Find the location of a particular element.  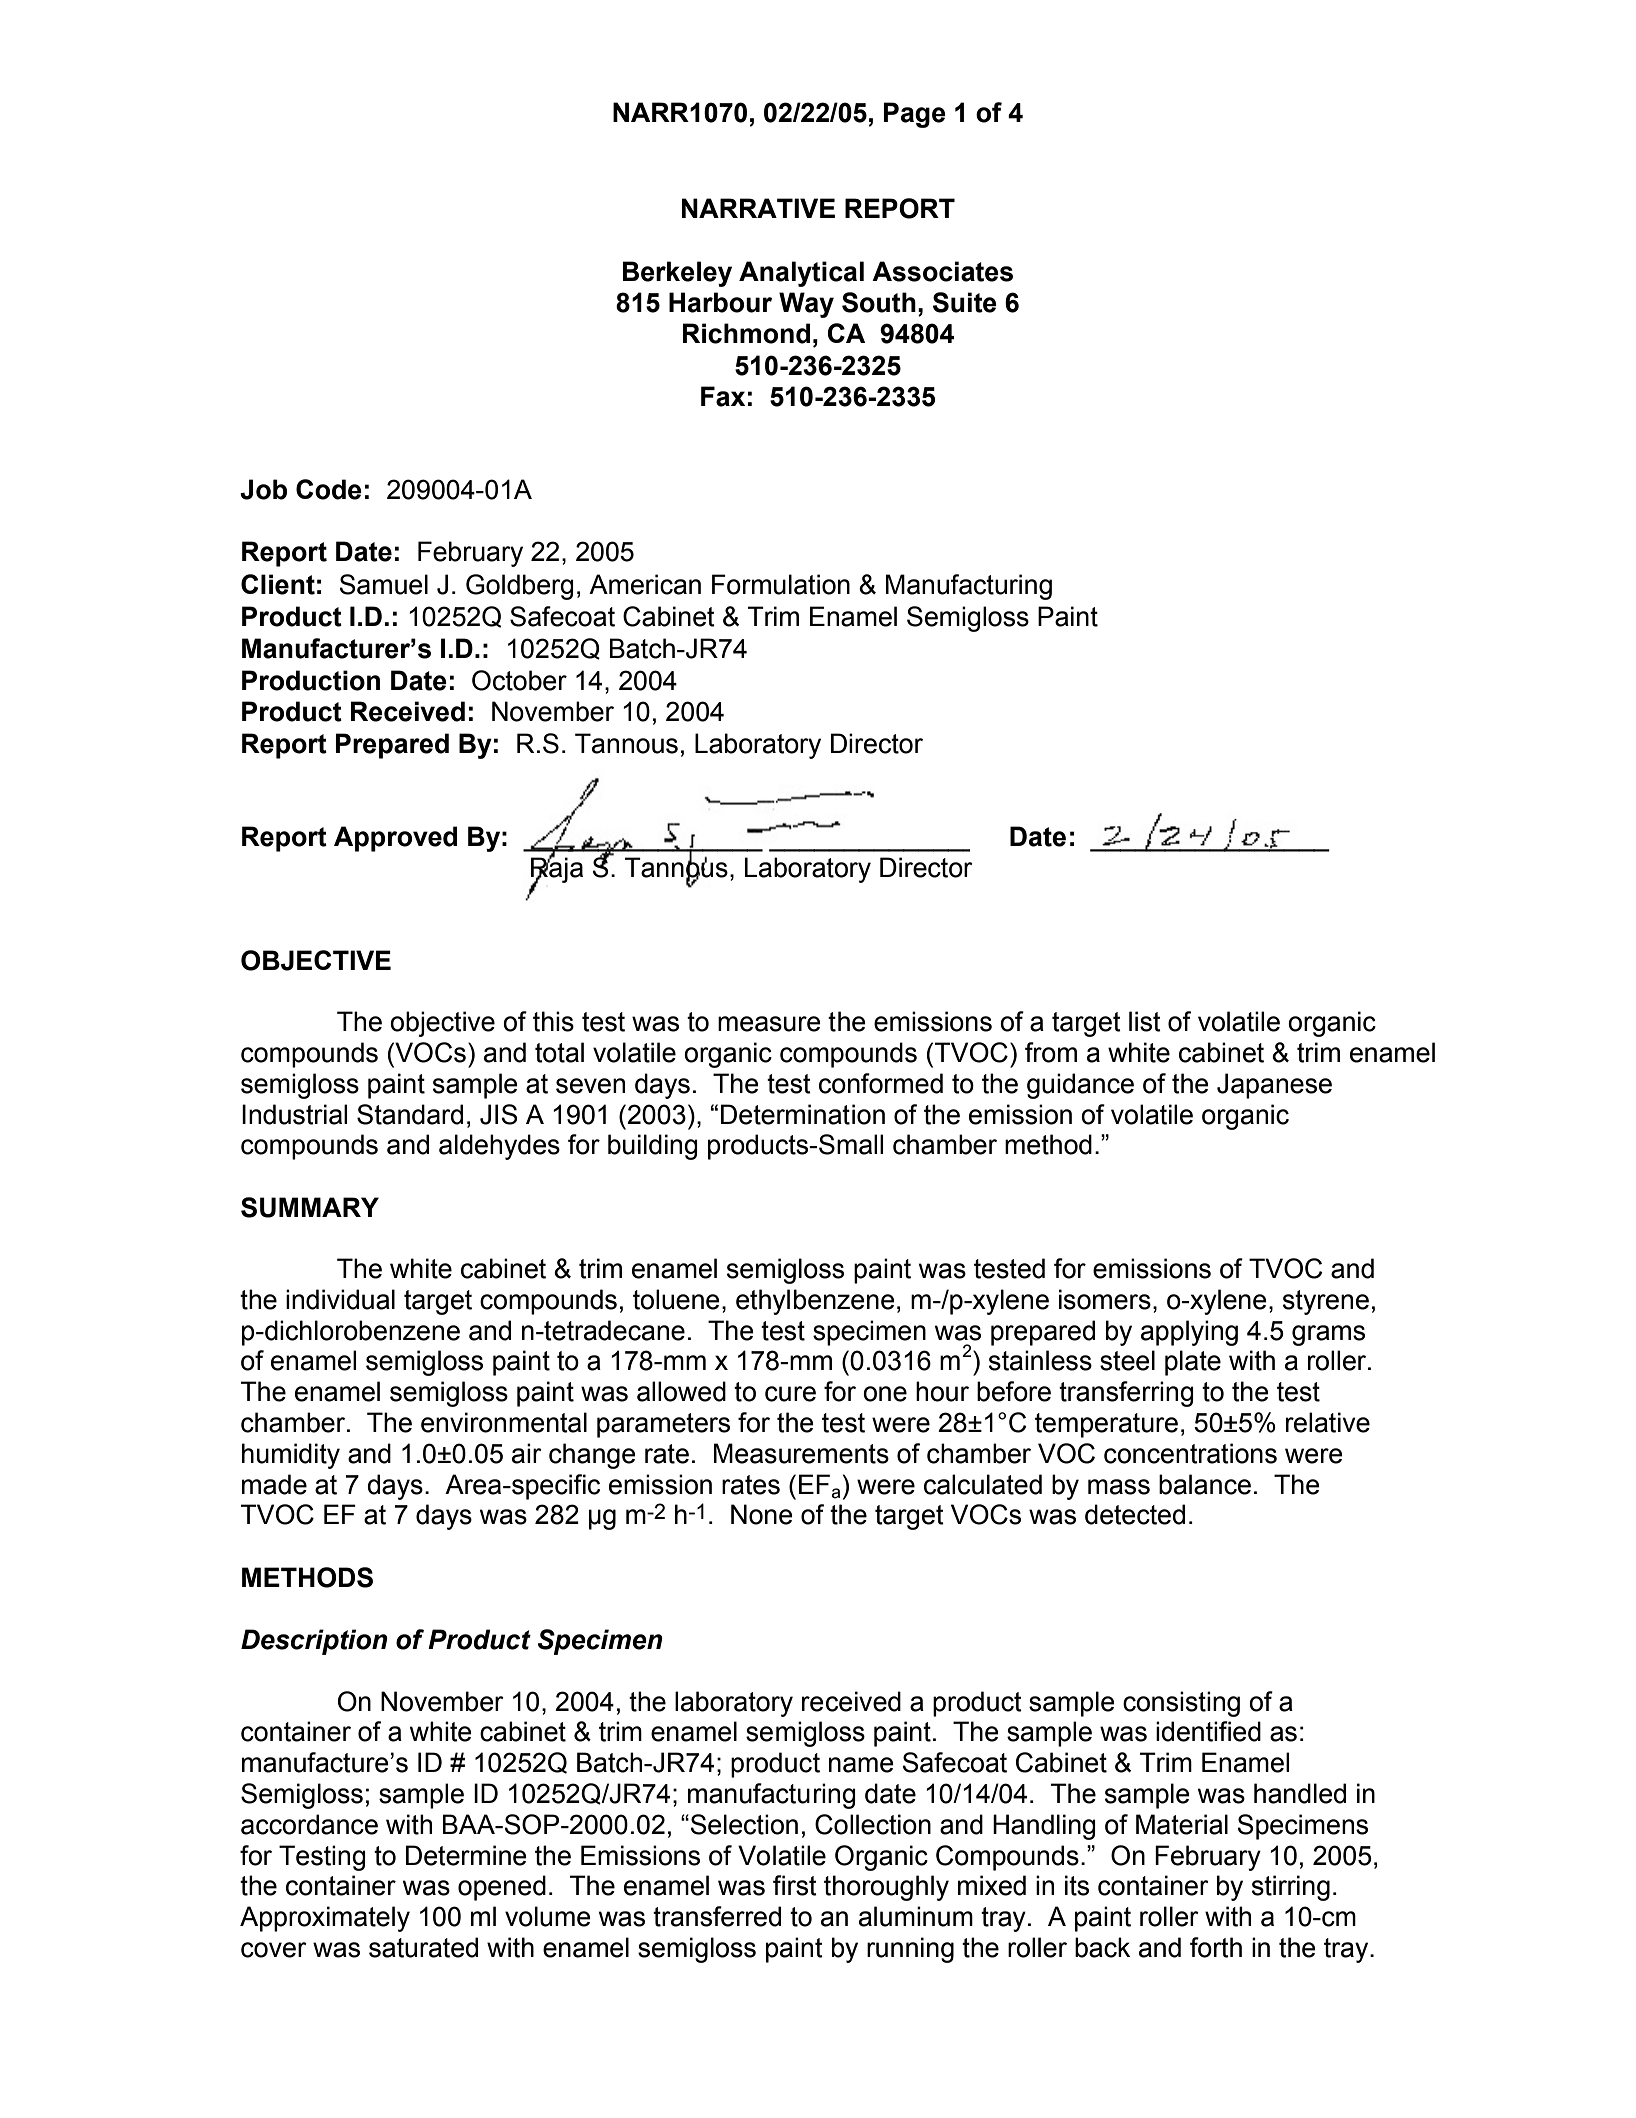

list is located at coordinates (1145, 1021).
